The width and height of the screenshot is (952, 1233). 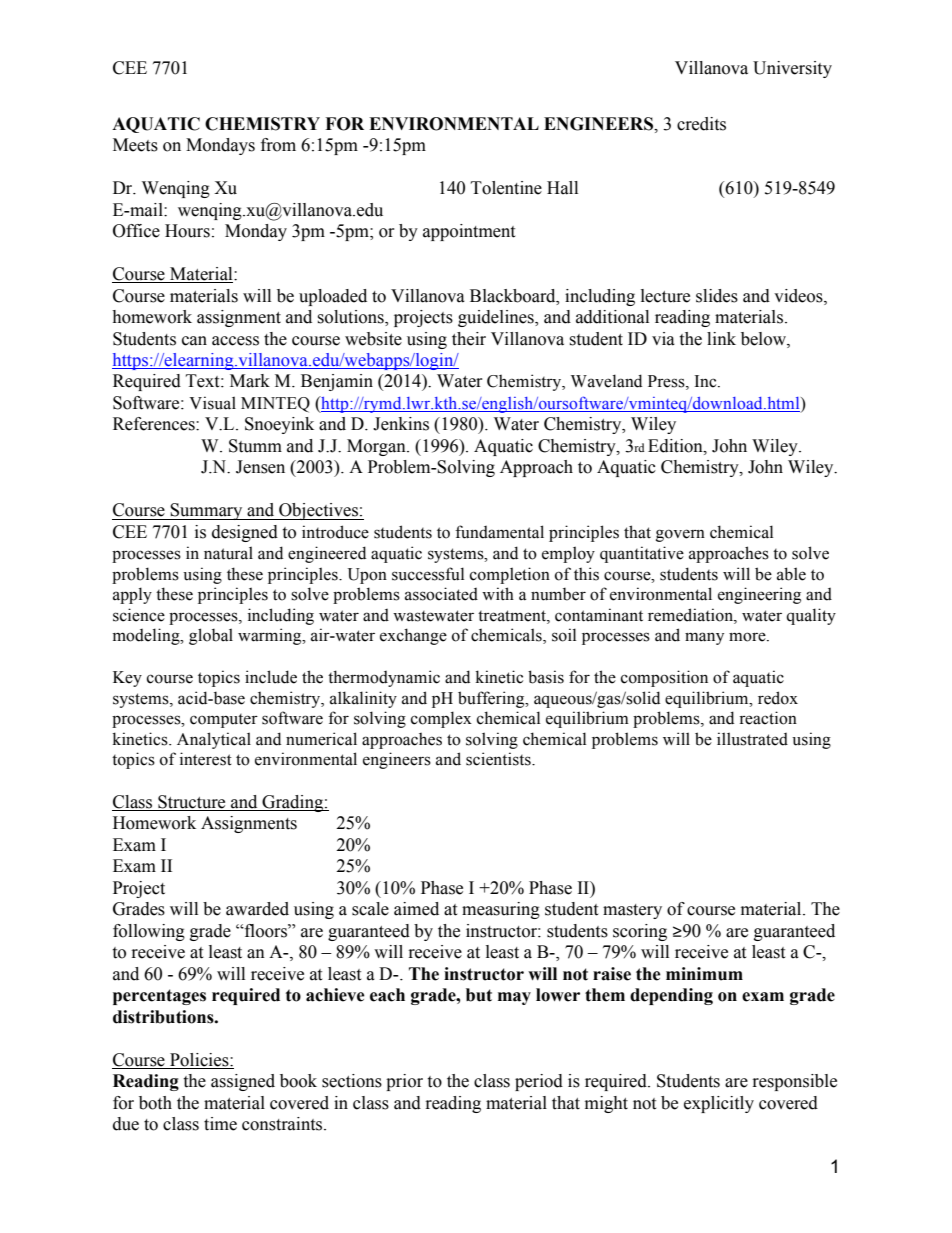 What do you see at coordinates (759, 595) in the screenshot?
I see `engineering` at bounding box center [759, 595].
